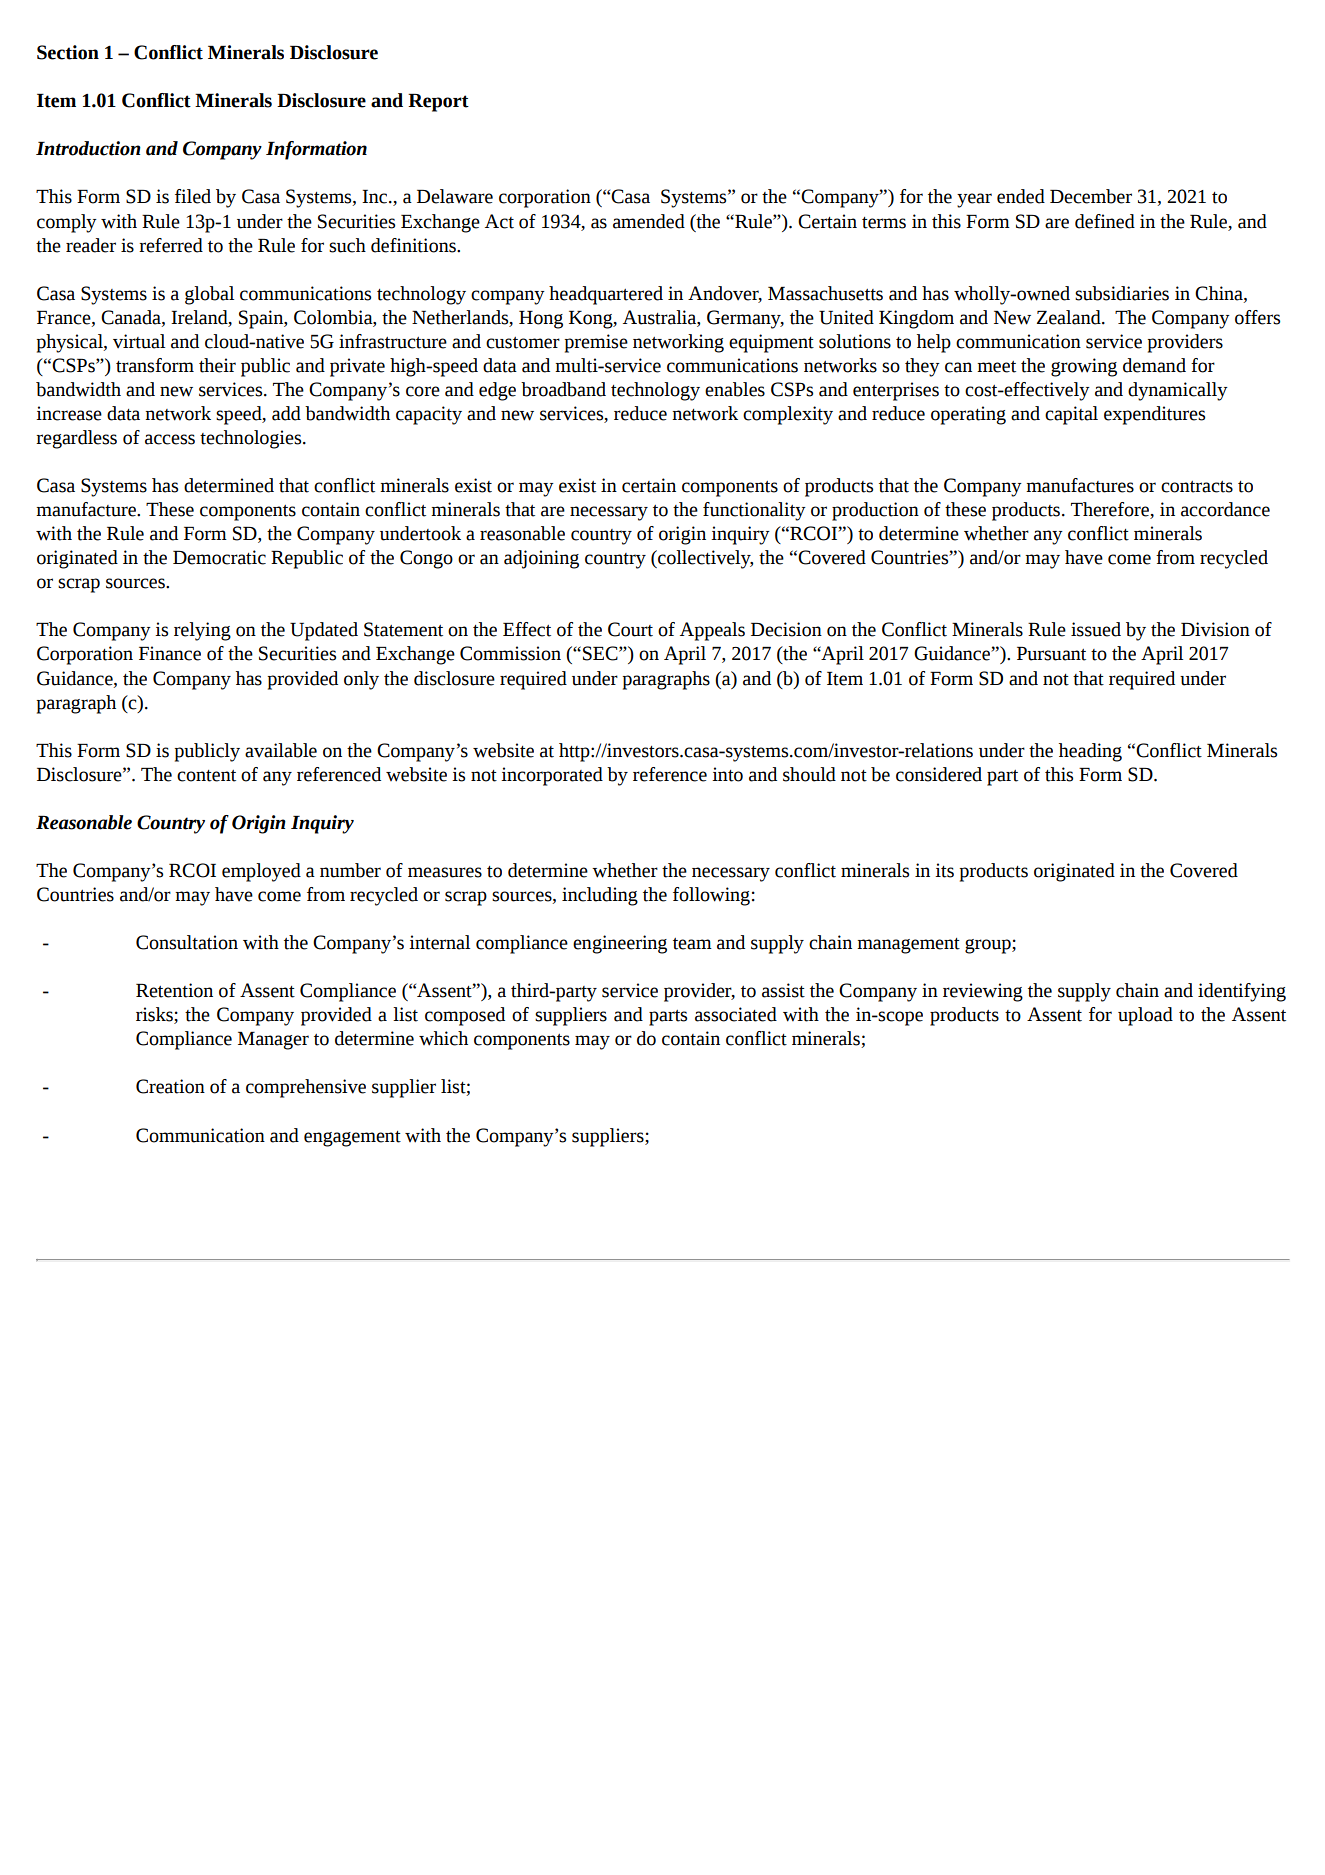 Image resolution: width=1325 pixels, height=1875 pixels. What do you see at coordinates (1145, 1016) in the document?
I see `upload` at bounding box center [1145, 1016].
